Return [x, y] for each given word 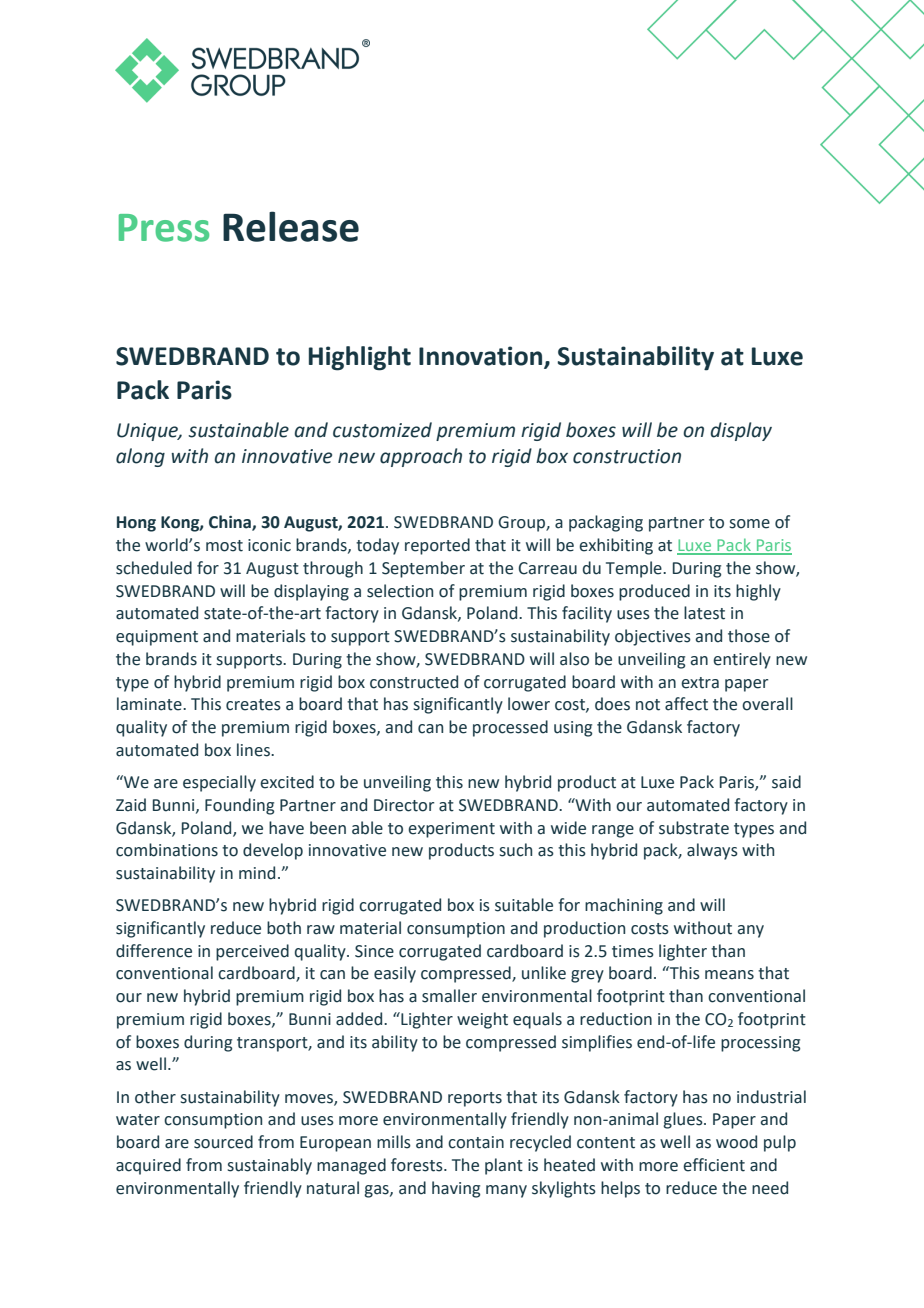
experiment [451, 830]
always [712, 851]
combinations [167, 850]
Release [291, 226]
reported [437, 546]
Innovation [482, 357]
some [750, 524]
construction [627, 456]
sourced [223, 1142]
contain [476, 1142]
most [224, 546]
